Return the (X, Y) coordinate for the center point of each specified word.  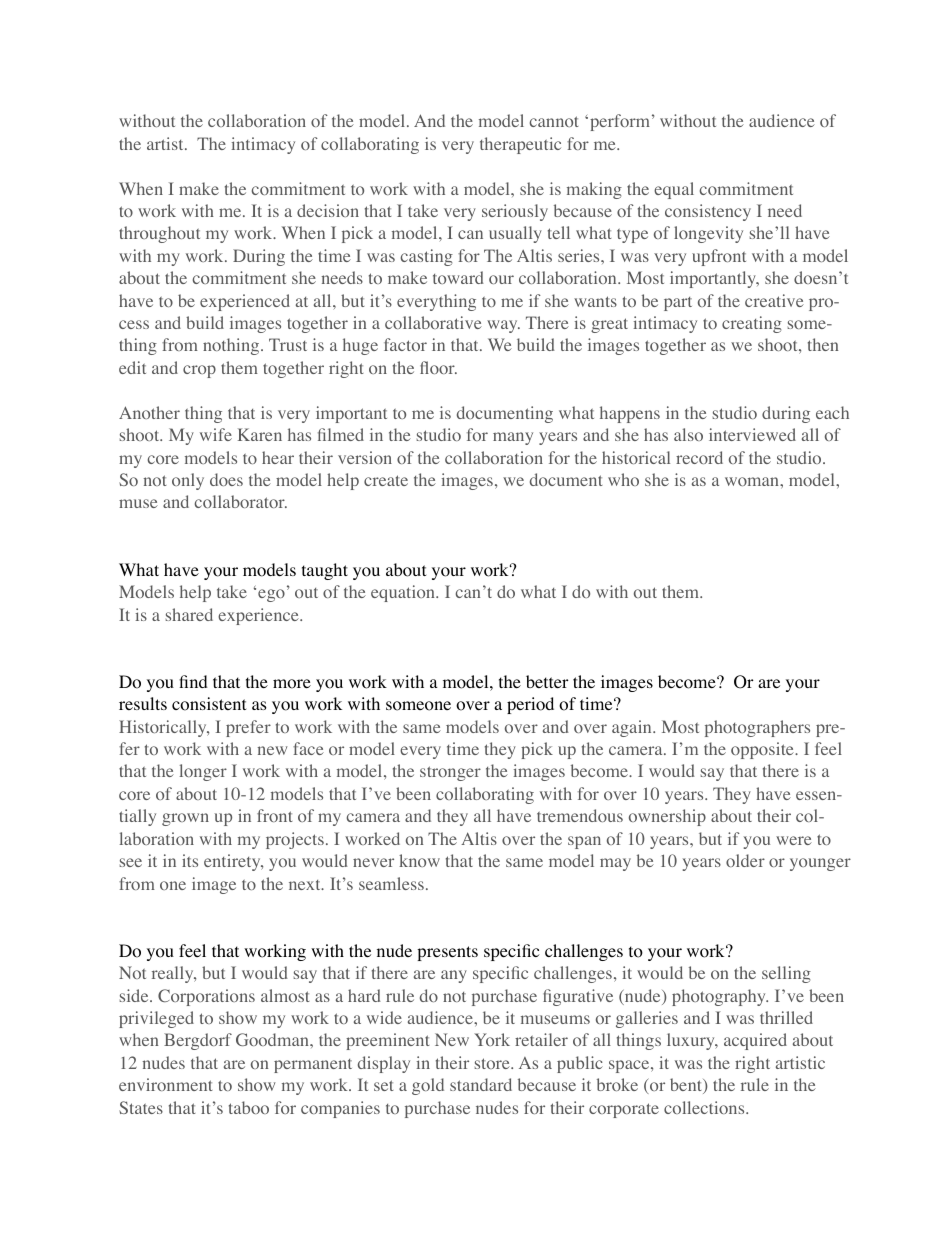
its (190, 860)
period (530, 705)
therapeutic (520, 145)
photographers (757, 728)
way (503, 326)
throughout (159, 234)
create (386, 480)
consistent (209, 704)
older (745, 860)
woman (753, 481)
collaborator (241, 501)
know (419, 860)
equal (674, 190)
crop (199, 371)
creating (752, 324)
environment (166, 1084)
